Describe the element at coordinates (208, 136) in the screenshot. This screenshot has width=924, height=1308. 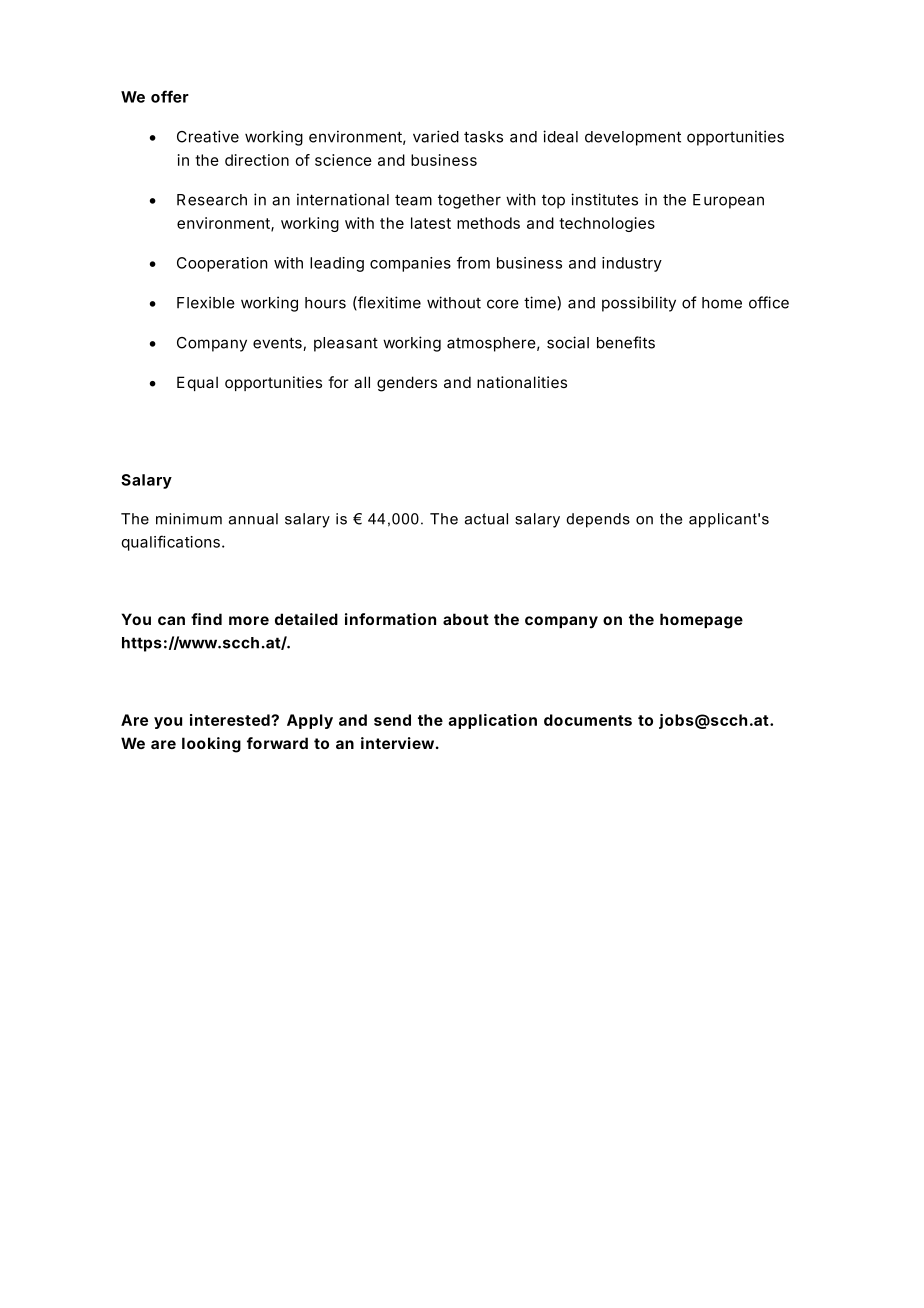
I see `Creative` at that location.
